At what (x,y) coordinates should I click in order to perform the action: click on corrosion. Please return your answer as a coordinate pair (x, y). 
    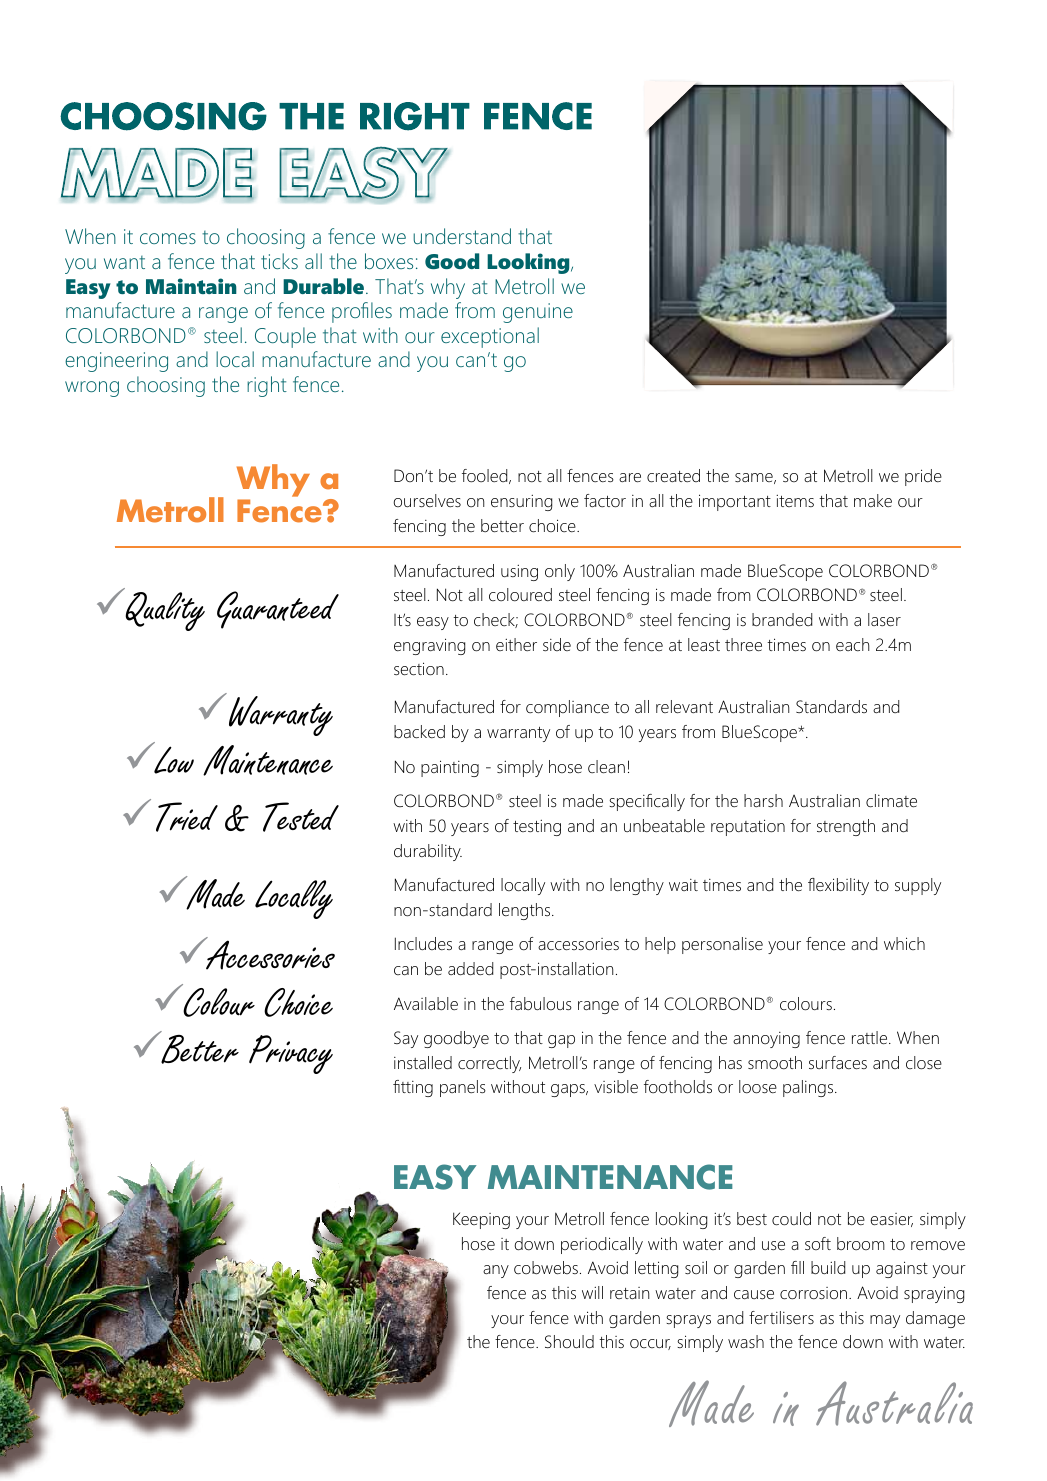
    Looking at the image, I should click on (815, 1293).
